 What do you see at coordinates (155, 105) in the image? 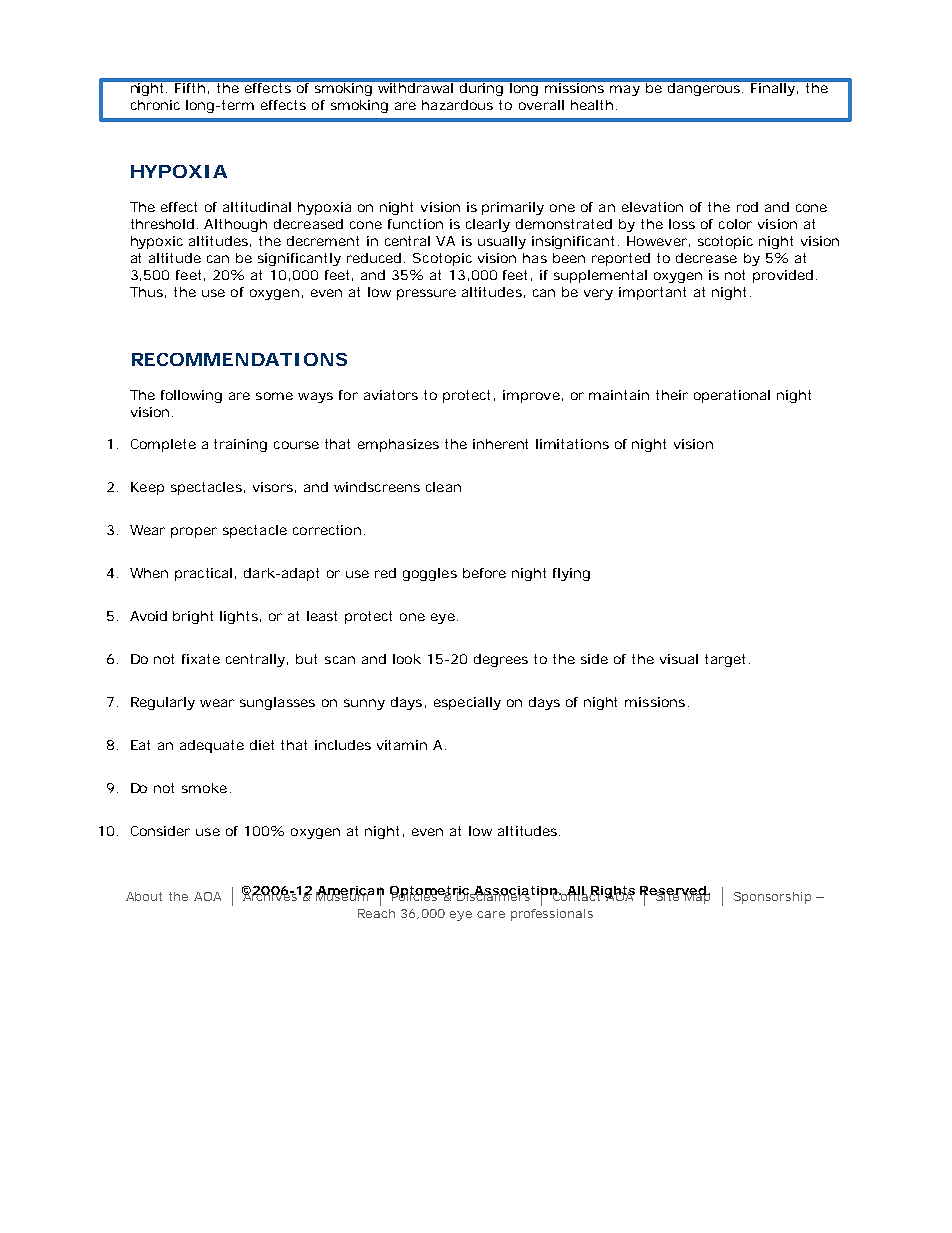
I see `chronic` at bounding box center [155, 105].
